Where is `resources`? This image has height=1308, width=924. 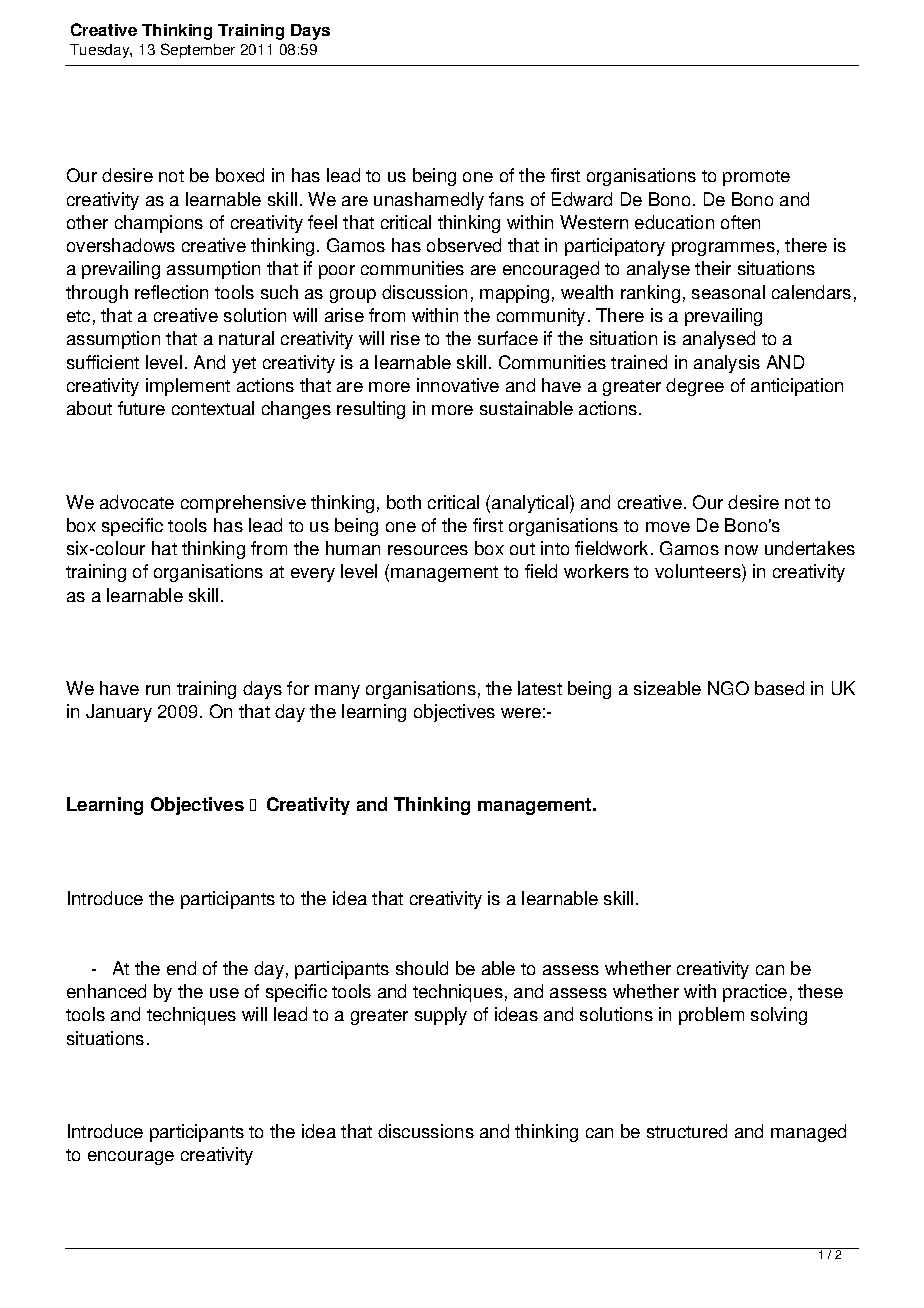 resources is located at coordinates (428, 550).
